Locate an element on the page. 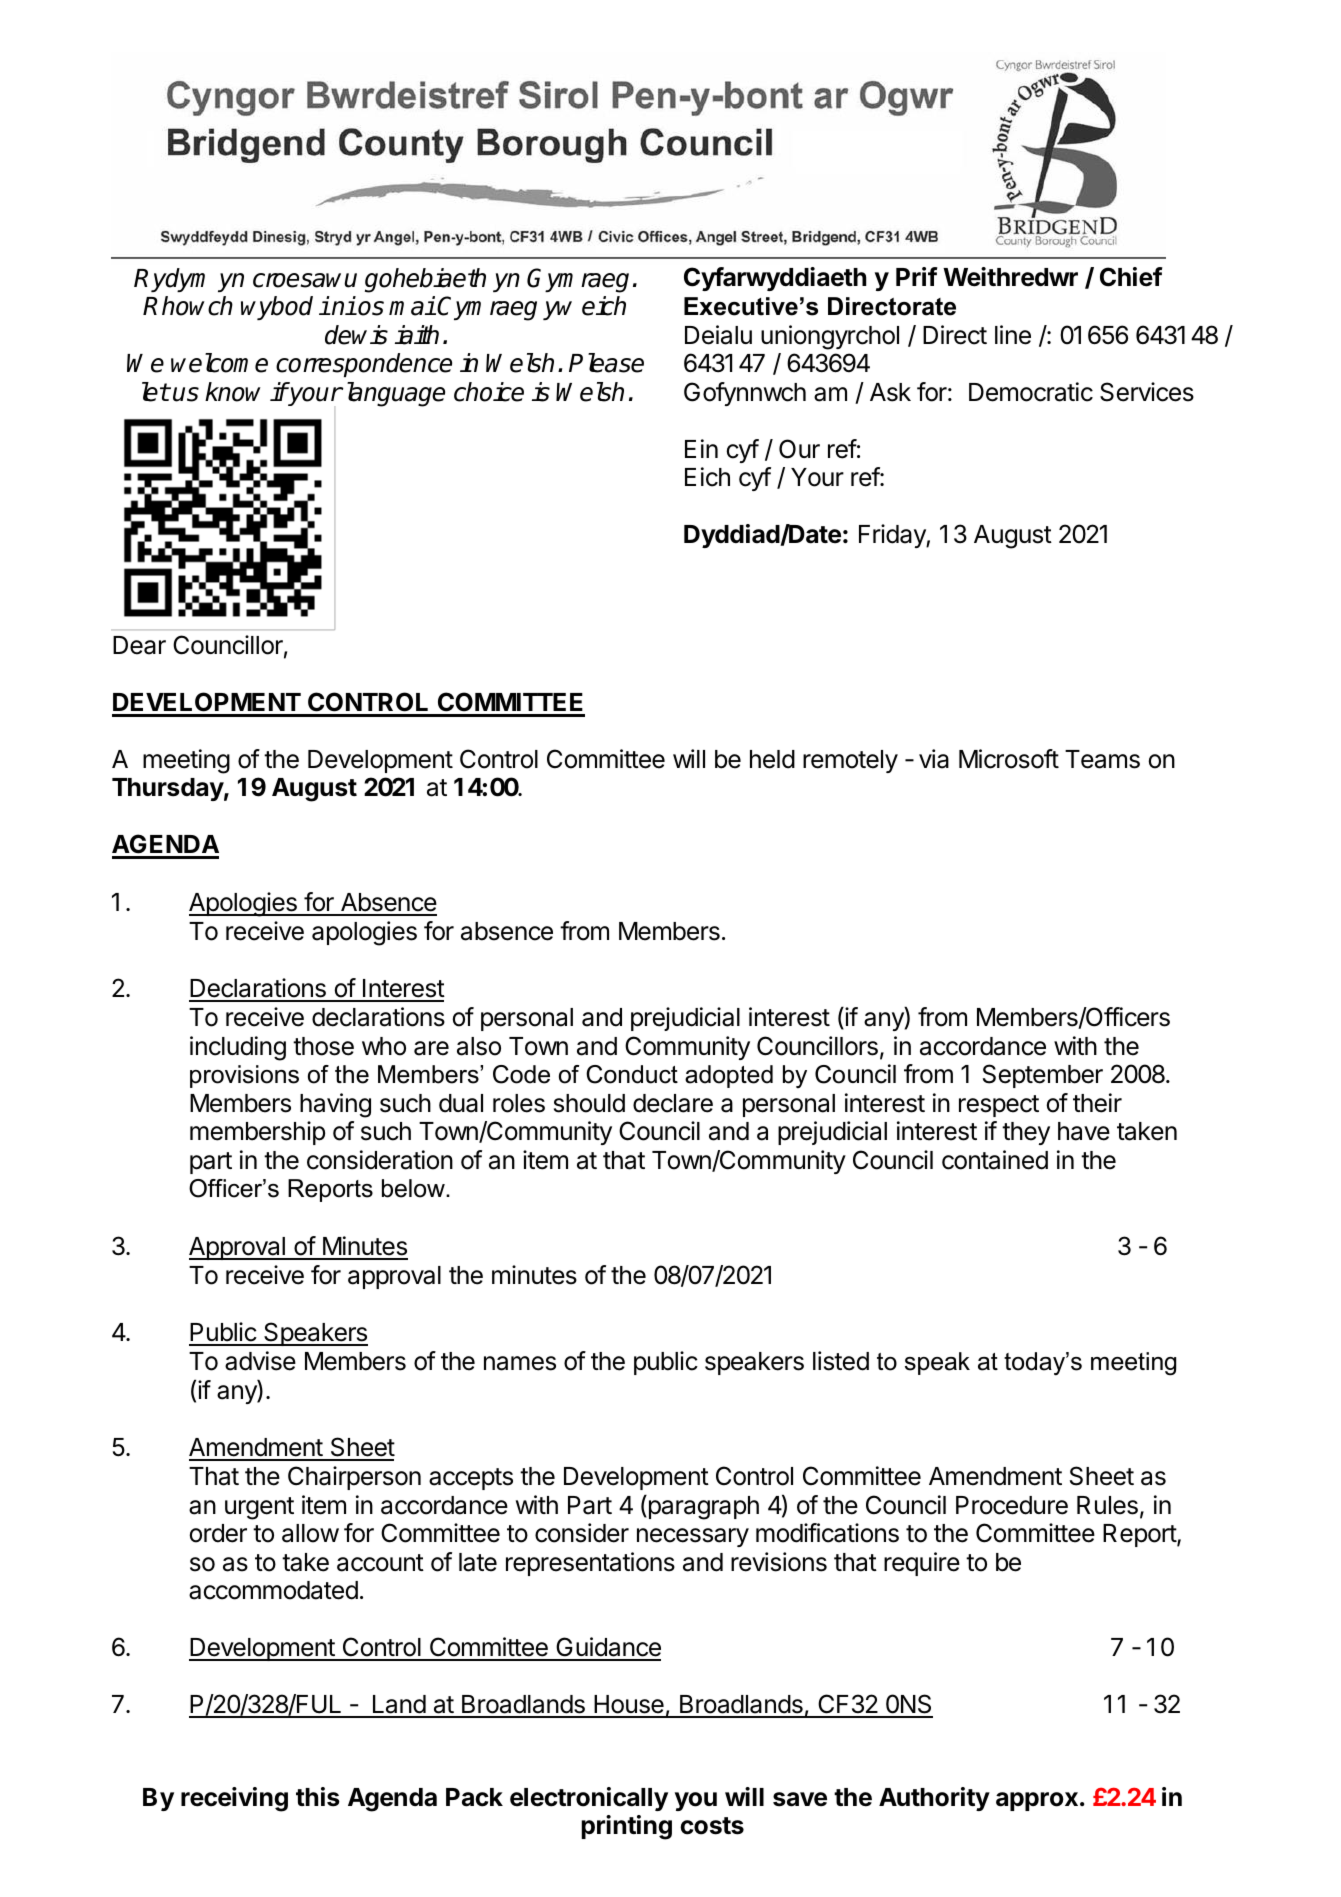 Image resolution: width=1341 pixels, height=1897 pixels. Procedure is located at coordinates (1012, 1505).
